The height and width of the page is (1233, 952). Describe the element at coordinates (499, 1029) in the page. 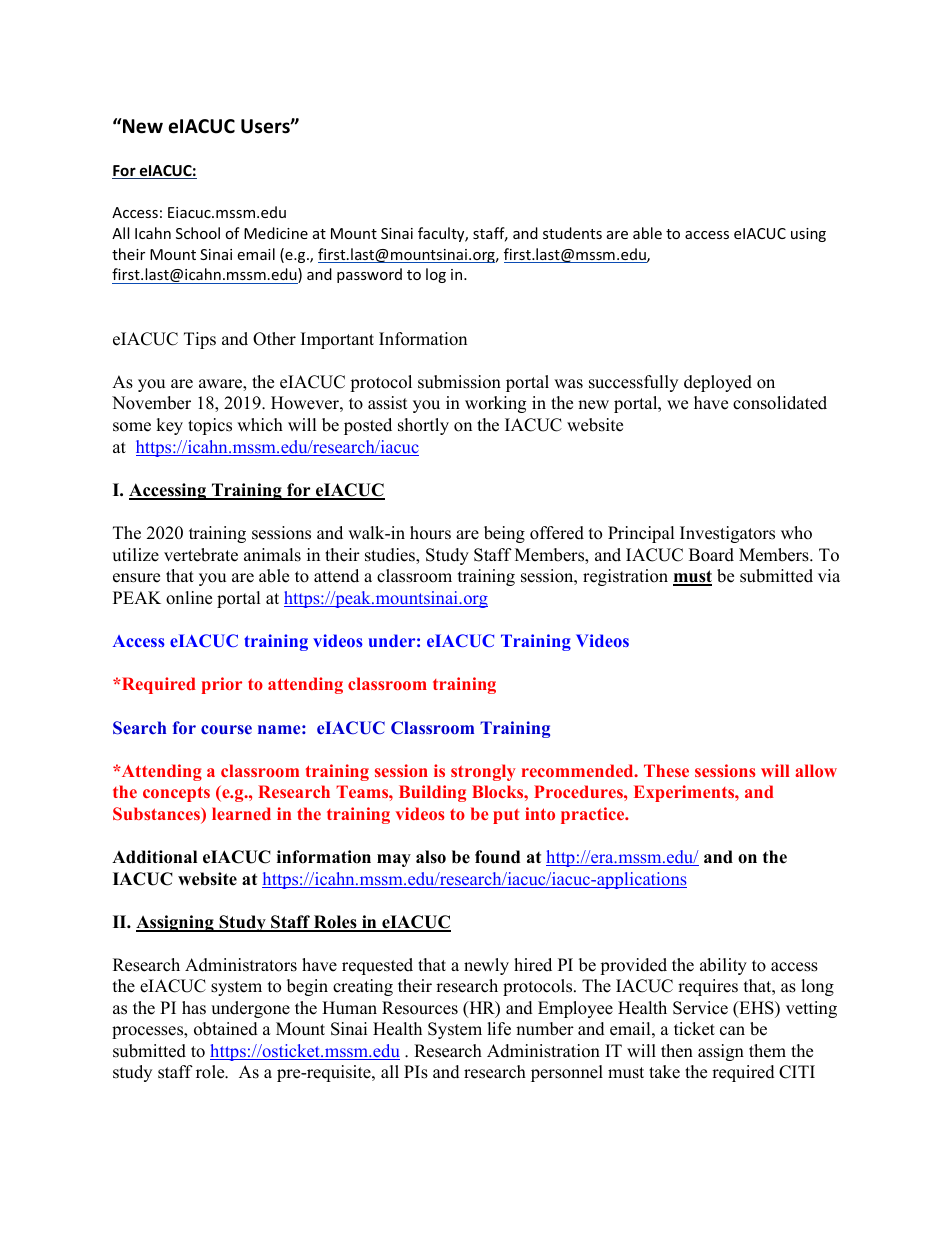

I see `life` at that location.
